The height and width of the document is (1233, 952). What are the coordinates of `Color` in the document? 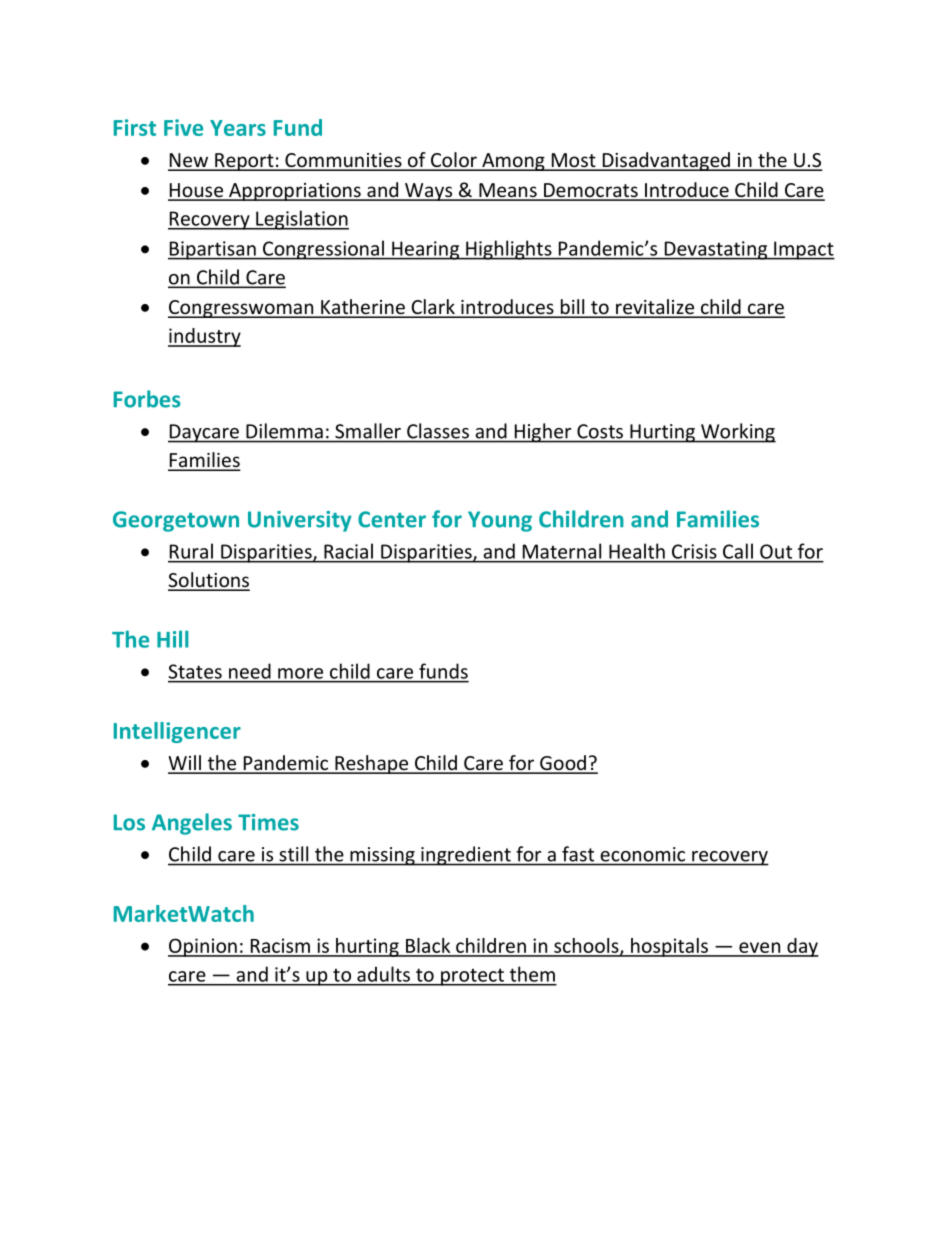 It's located at (454, 161).
